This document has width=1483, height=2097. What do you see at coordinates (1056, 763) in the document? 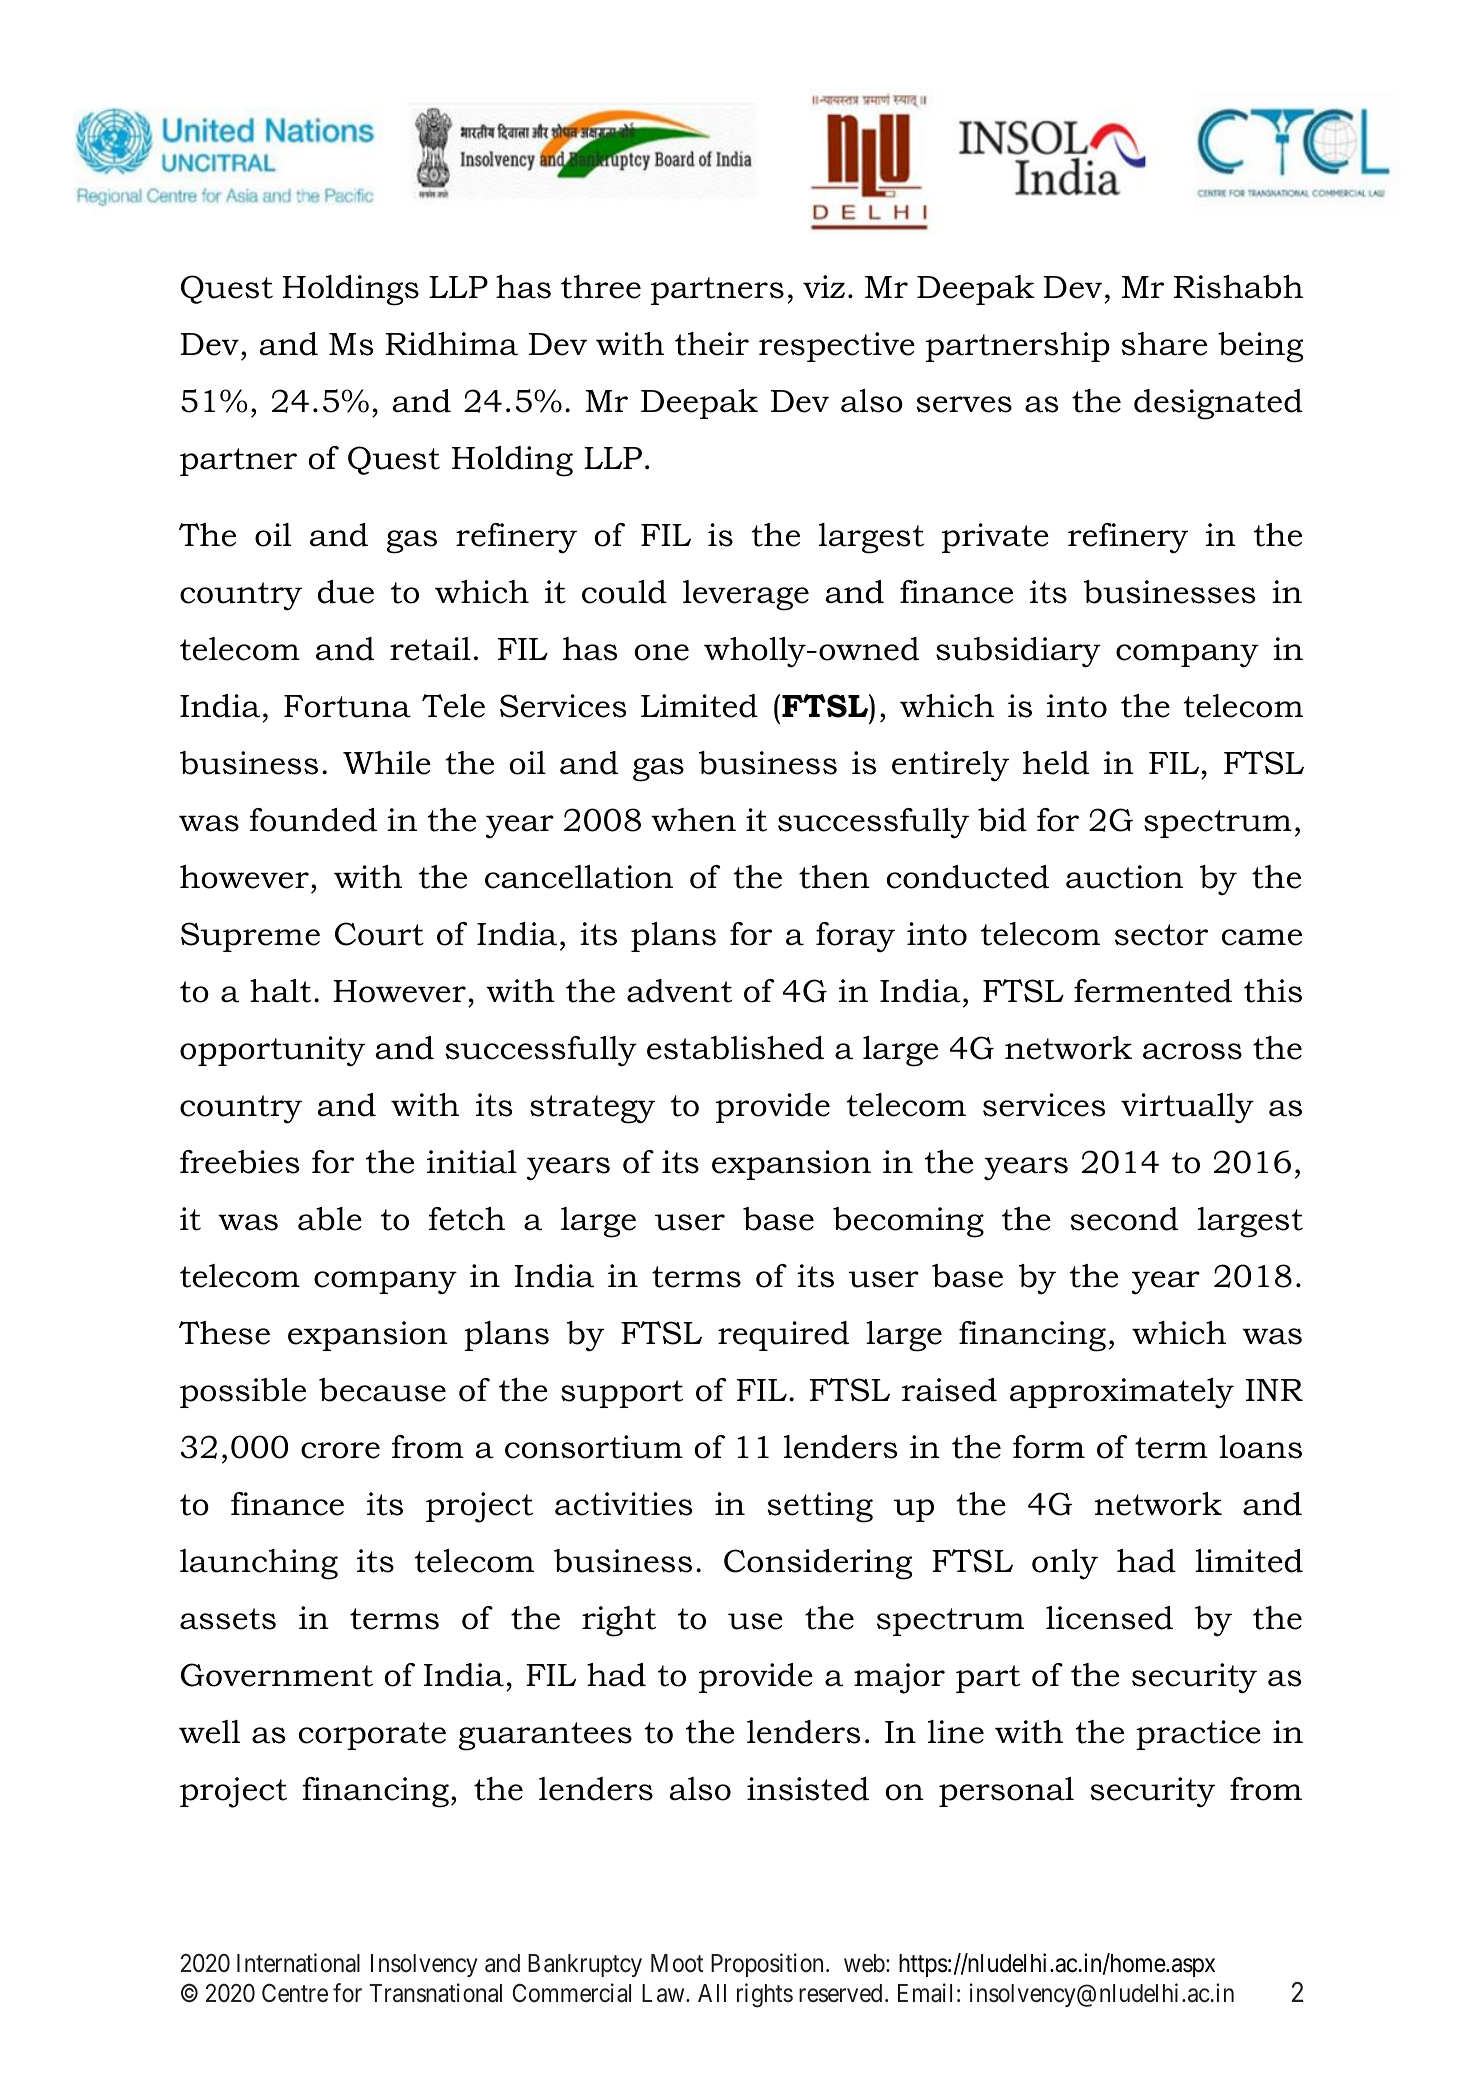
I see `held` at bounding box center [1056, 763].
